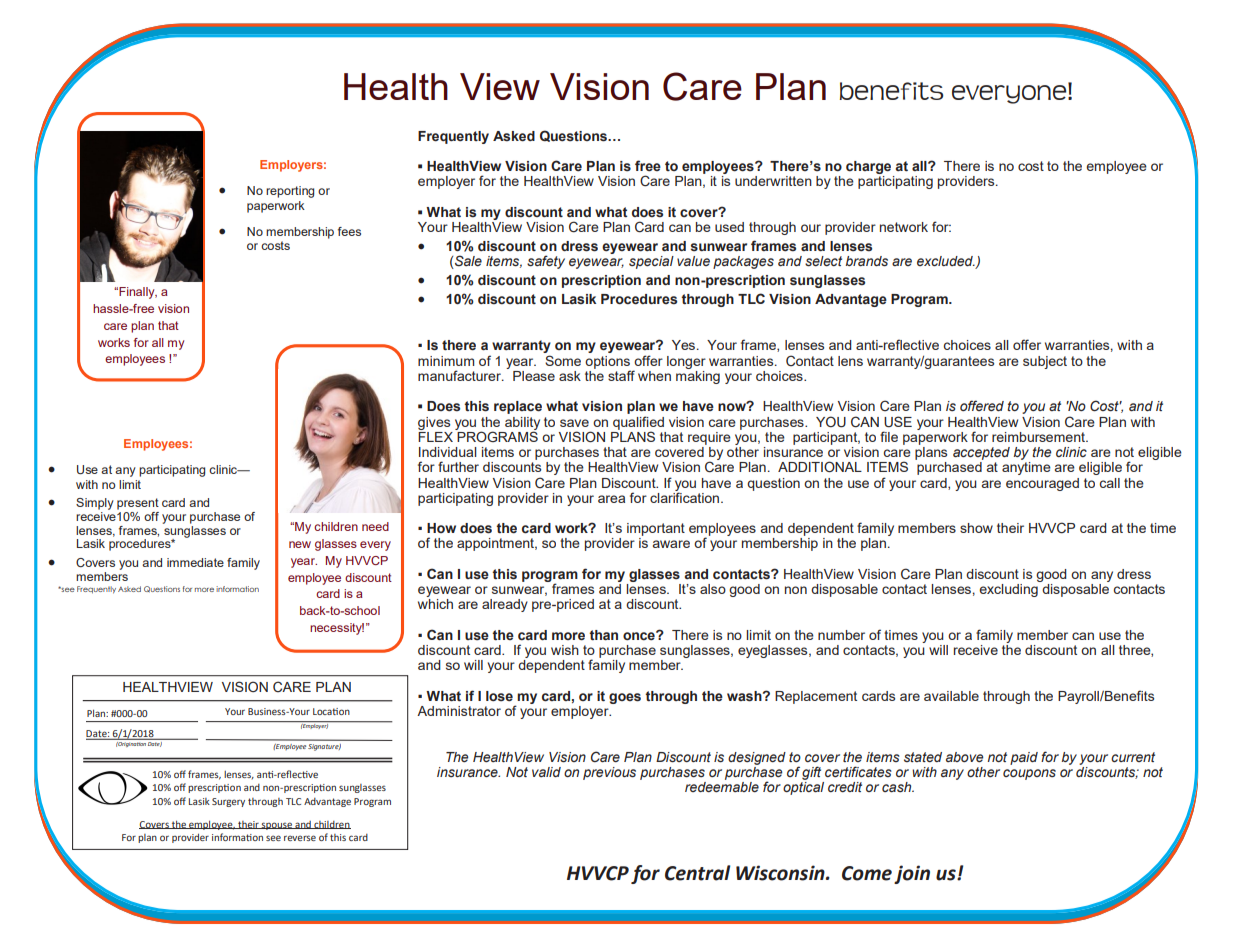  I want to click on used, so click(729, 227).
